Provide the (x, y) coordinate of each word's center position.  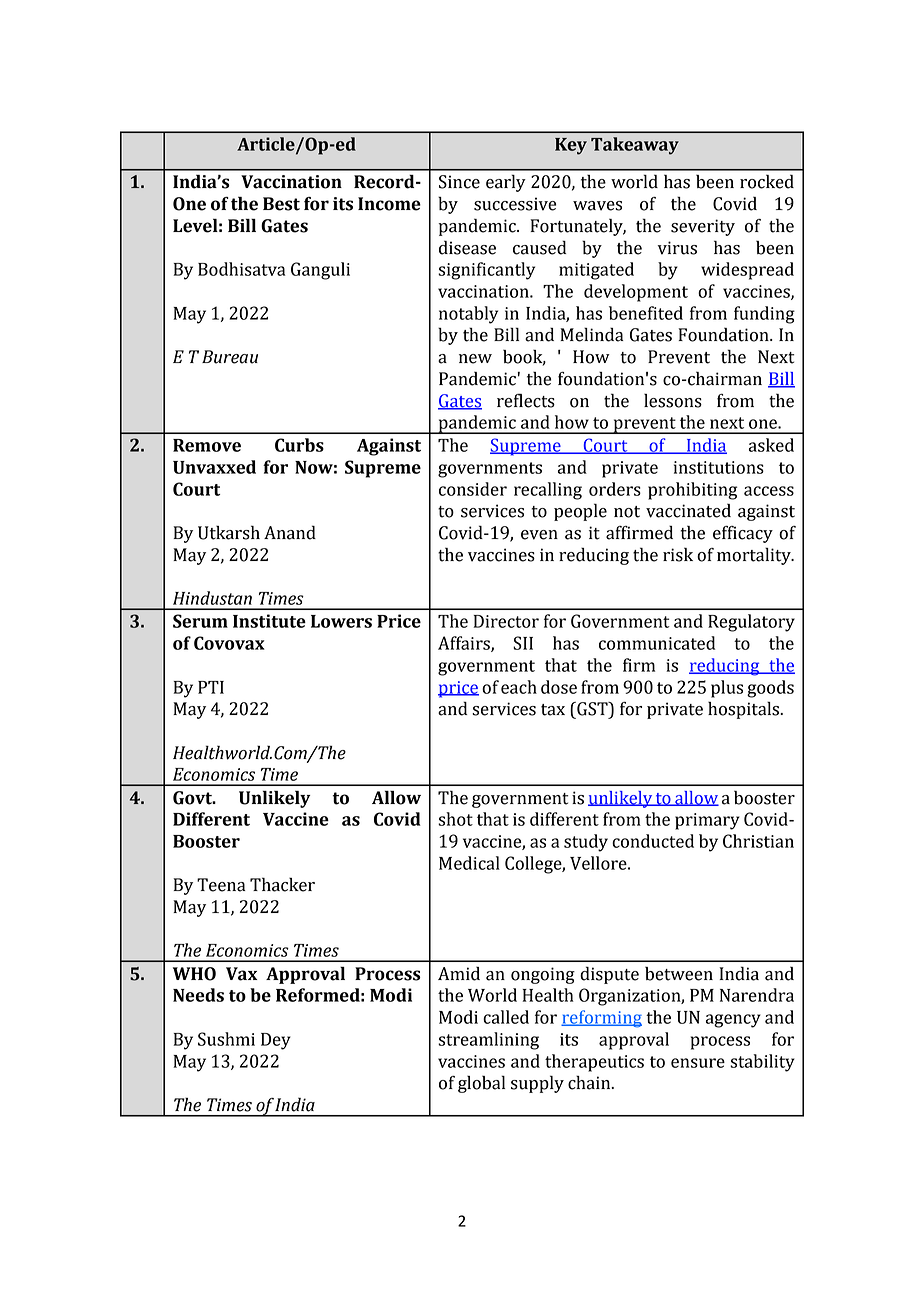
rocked (767, 181)
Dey (276, 1041)
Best (281, 204)
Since (459, 182)
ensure (698, 1063)
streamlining (488, 1041)
